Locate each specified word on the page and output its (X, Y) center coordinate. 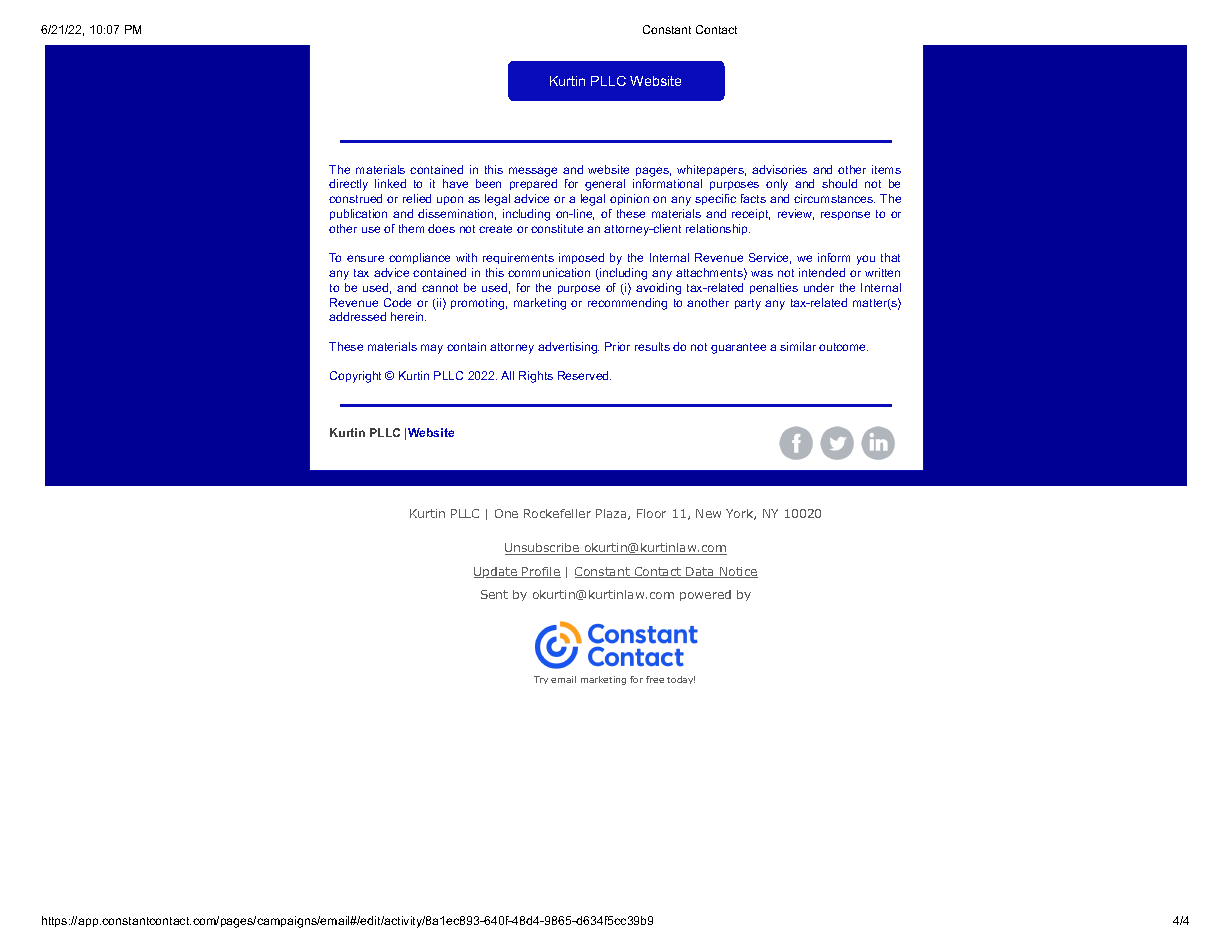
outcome (843, 347)
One (506, 513)
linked (390, 183)
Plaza (612, 514)
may (432, 349)
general (605, 185)
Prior (617, 346)
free (655, 679)
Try (541, 680)
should (839, 183)
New (708, 513)
